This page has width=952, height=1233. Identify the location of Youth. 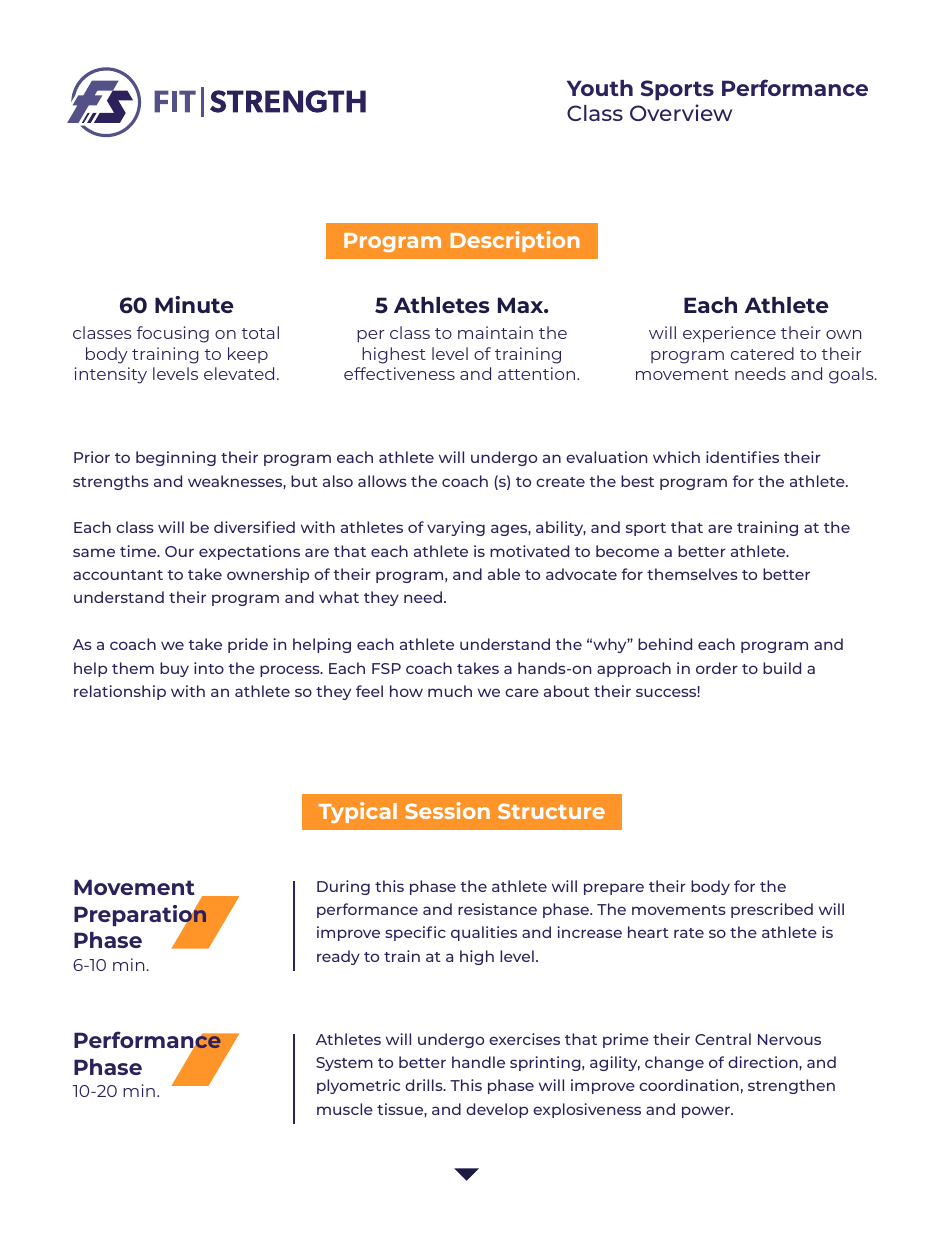
(600, 88).
